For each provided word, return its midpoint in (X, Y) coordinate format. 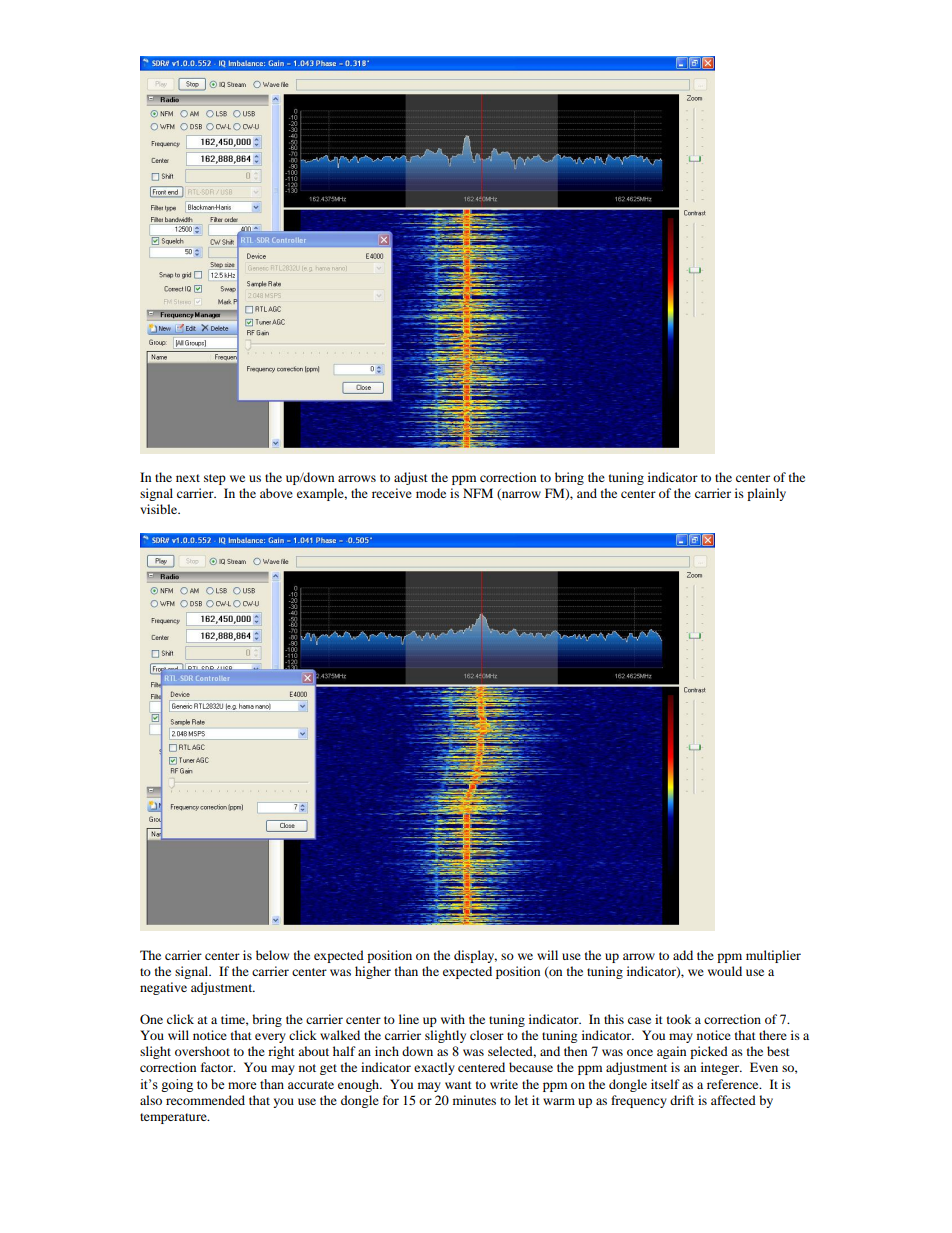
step (215, 479)
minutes (474, 1100)
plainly (766, 494)
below (272, 955)
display (475, 956)
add (683, 955)
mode (431, 493)
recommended (205, 1100)
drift (682, 1100)
